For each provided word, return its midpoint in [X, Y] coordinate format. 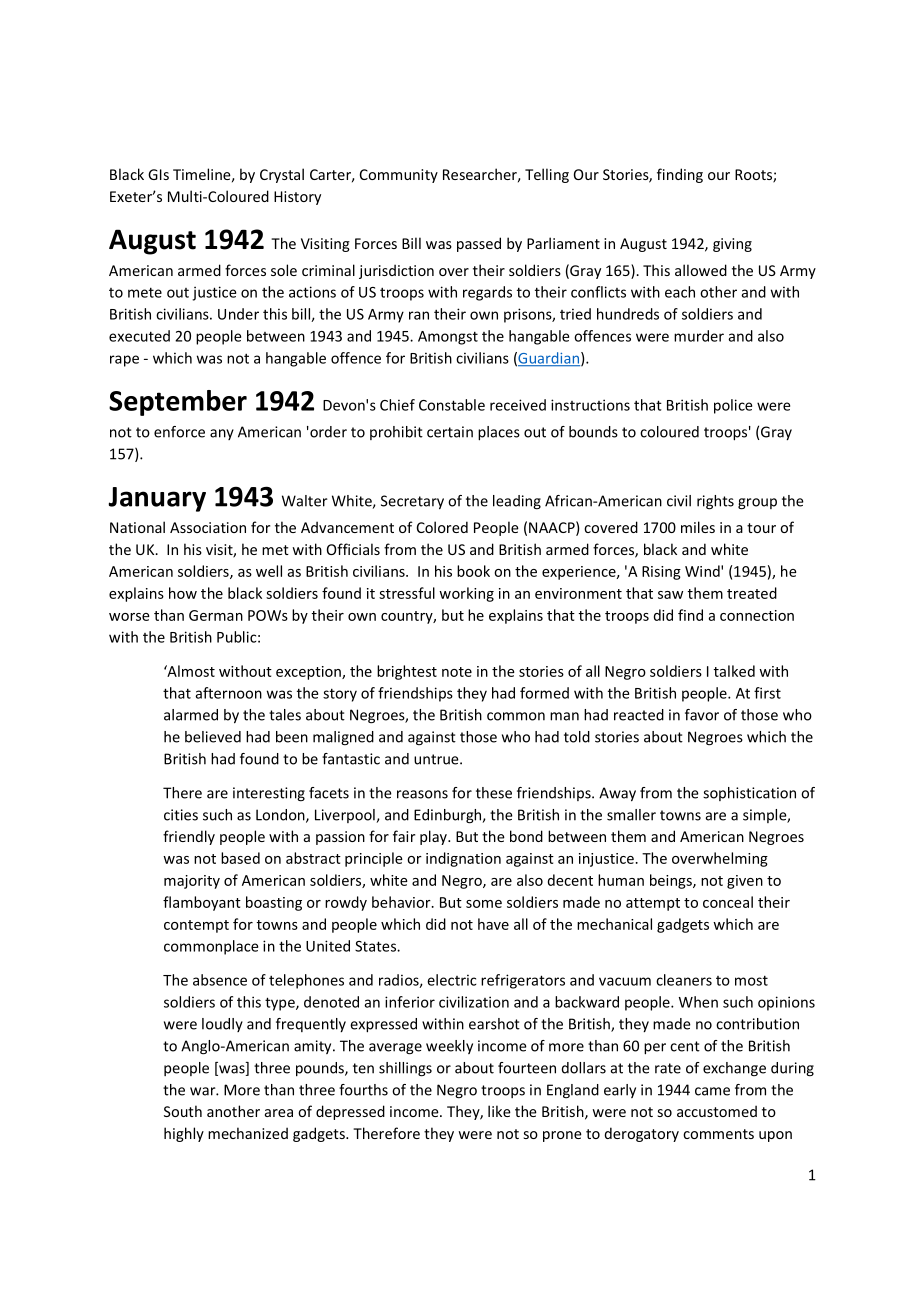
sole [284, 270]
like [499, 1111]
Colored [442, 527]
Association [208, 527]
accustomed [717, 1111]
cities [181, 815]
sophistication [749, 794]
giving [732, 245]
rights [715, 502]
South [183, 1111]
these [494, 793]
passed [479, 244]
